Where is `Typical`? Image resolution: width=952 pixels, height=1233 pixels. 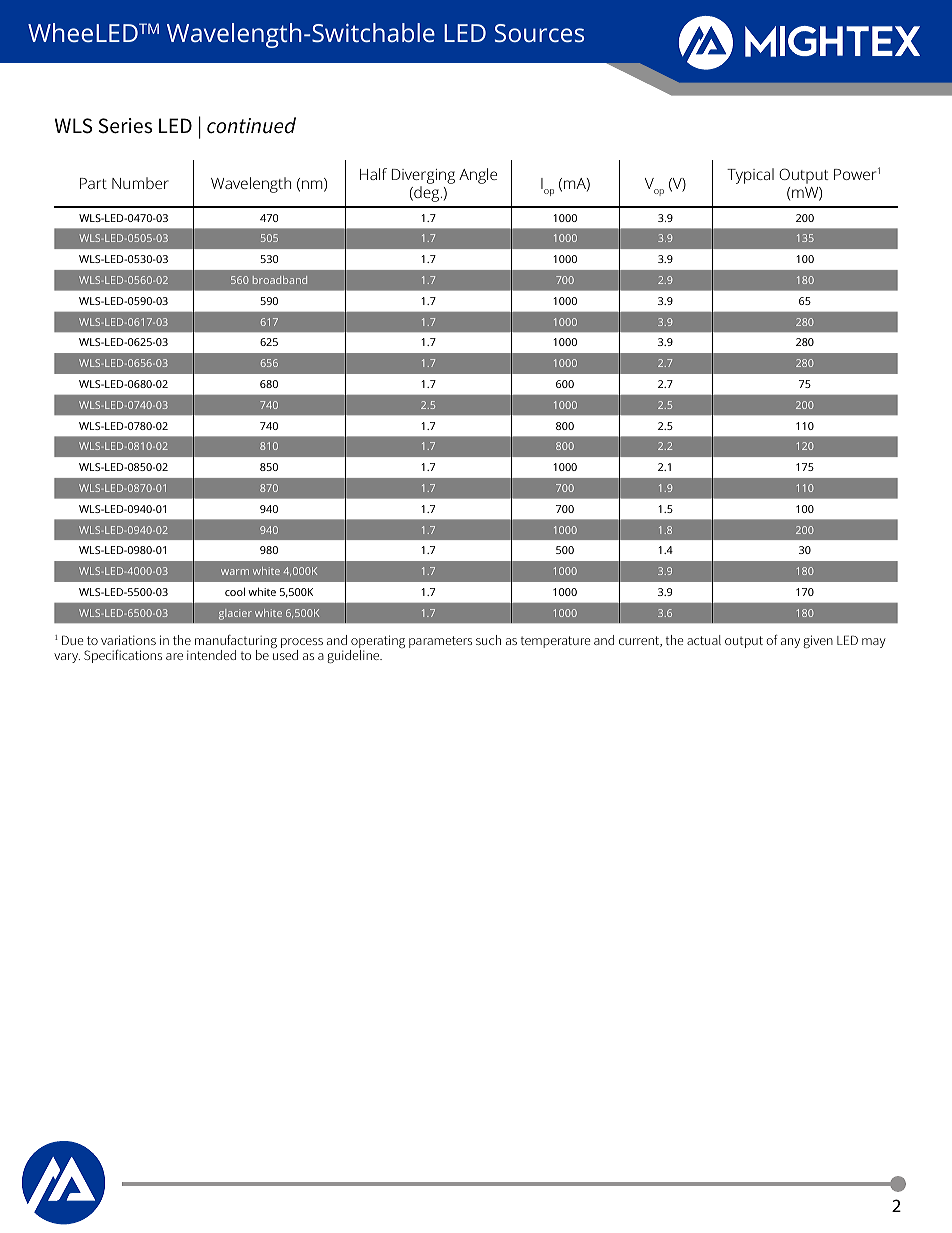 Typical is located at coordinates (750, 176).
